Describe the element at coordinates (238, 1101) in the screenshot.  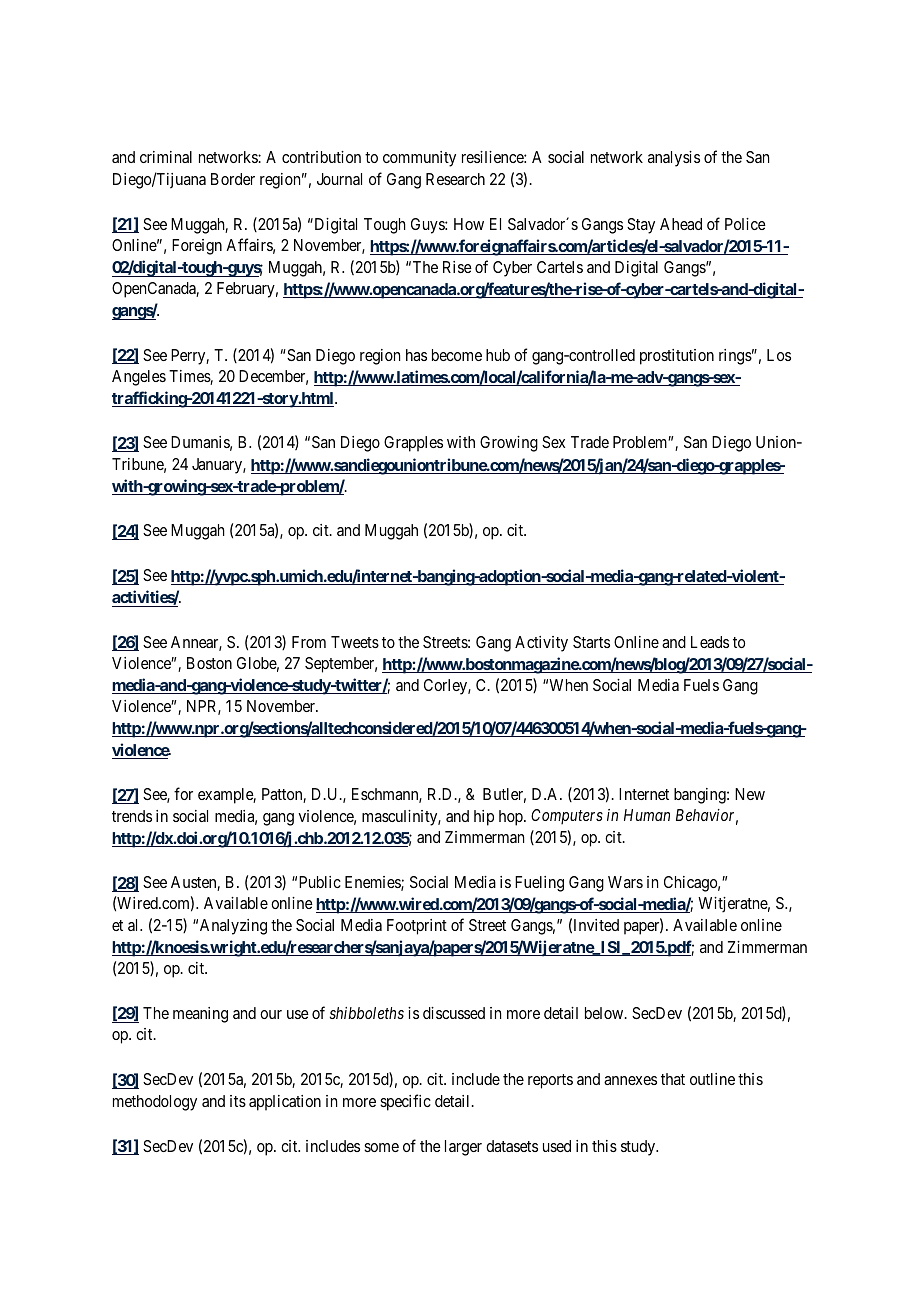
I see `its` at that location.
